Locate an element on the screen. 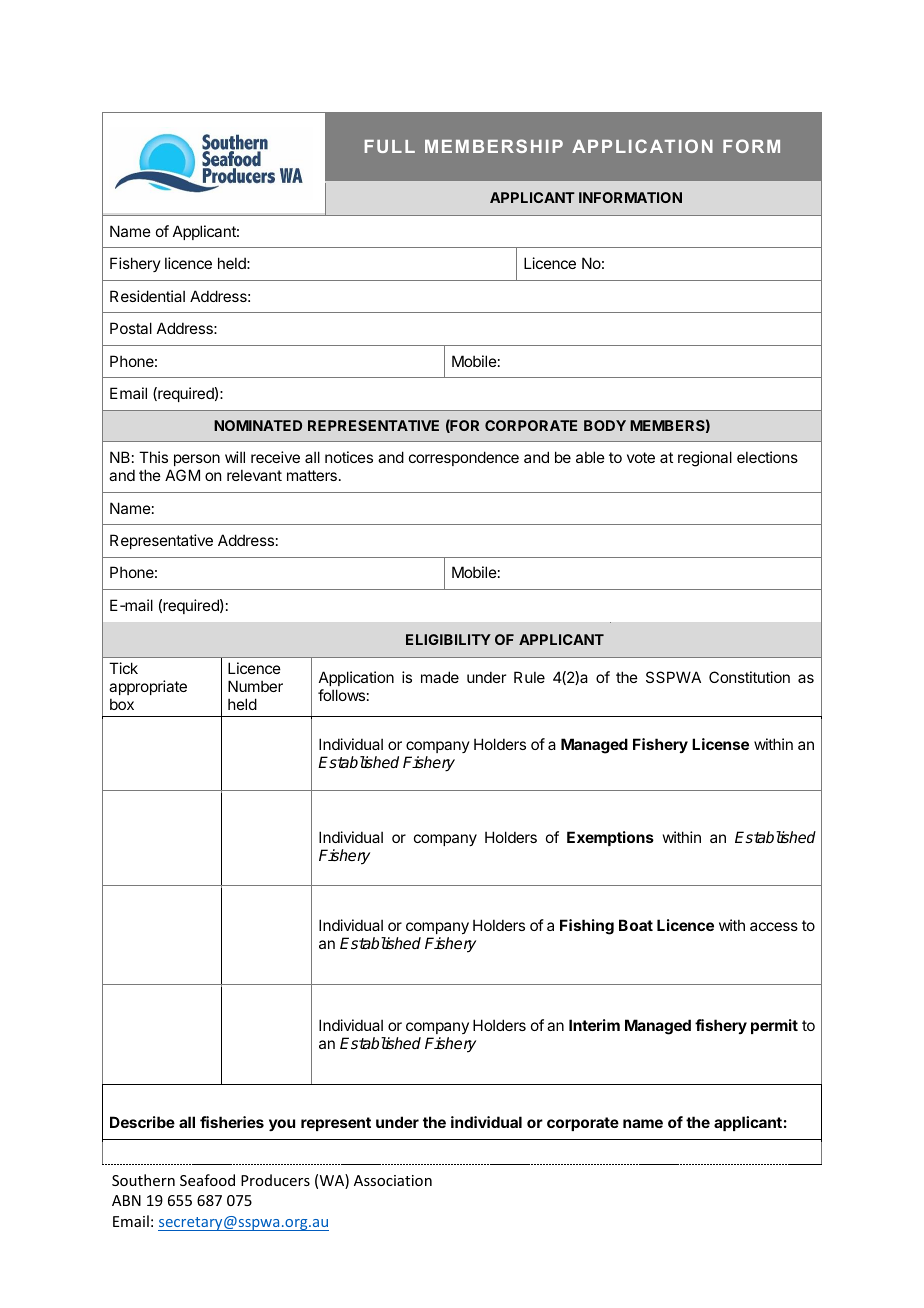 This screenshot has height=1308, width=924. Constitution is located at coordinates (749, 677).
